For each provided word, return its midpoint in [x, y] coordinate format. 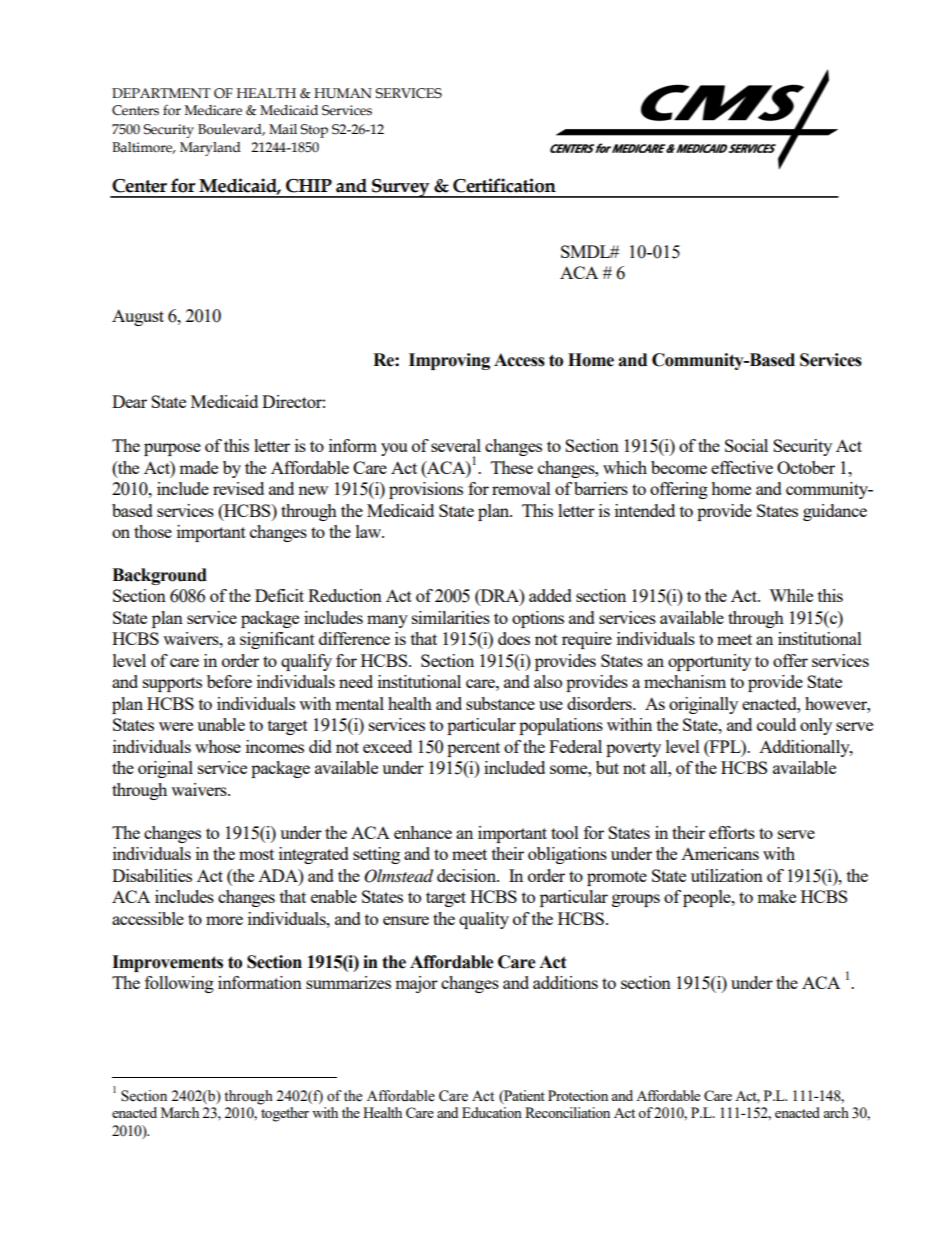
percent [473, 749]
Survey [401, 188]
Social [746, 445]
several [456, 445]
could [776, 724]
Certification [504, 185]
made [198, 467]
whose [218, 746]
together [285, 1114]
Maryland [210, 149]
